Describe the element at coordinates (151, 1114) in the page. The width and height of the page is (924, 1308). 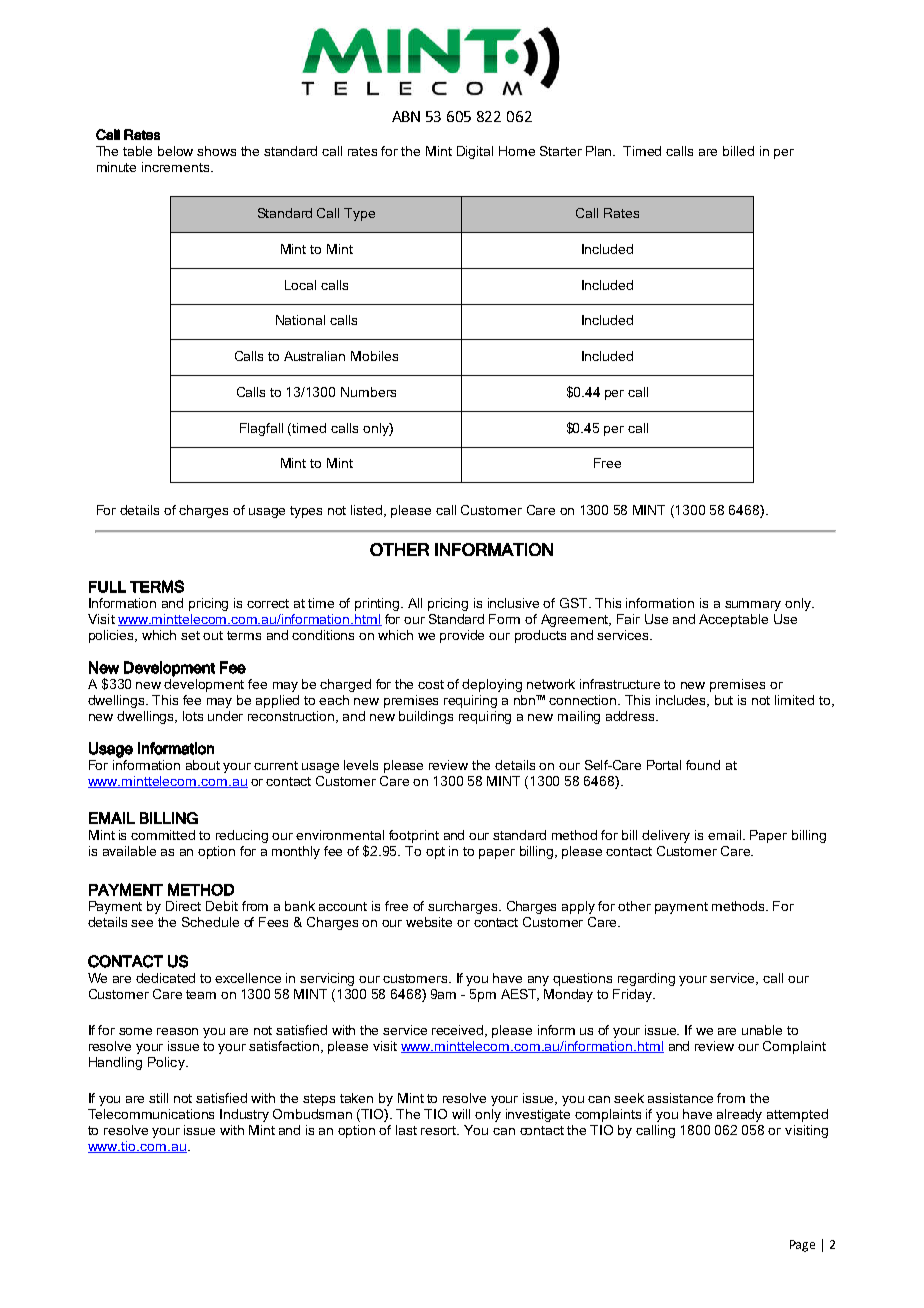
I see `Telecommunications` at that location.
